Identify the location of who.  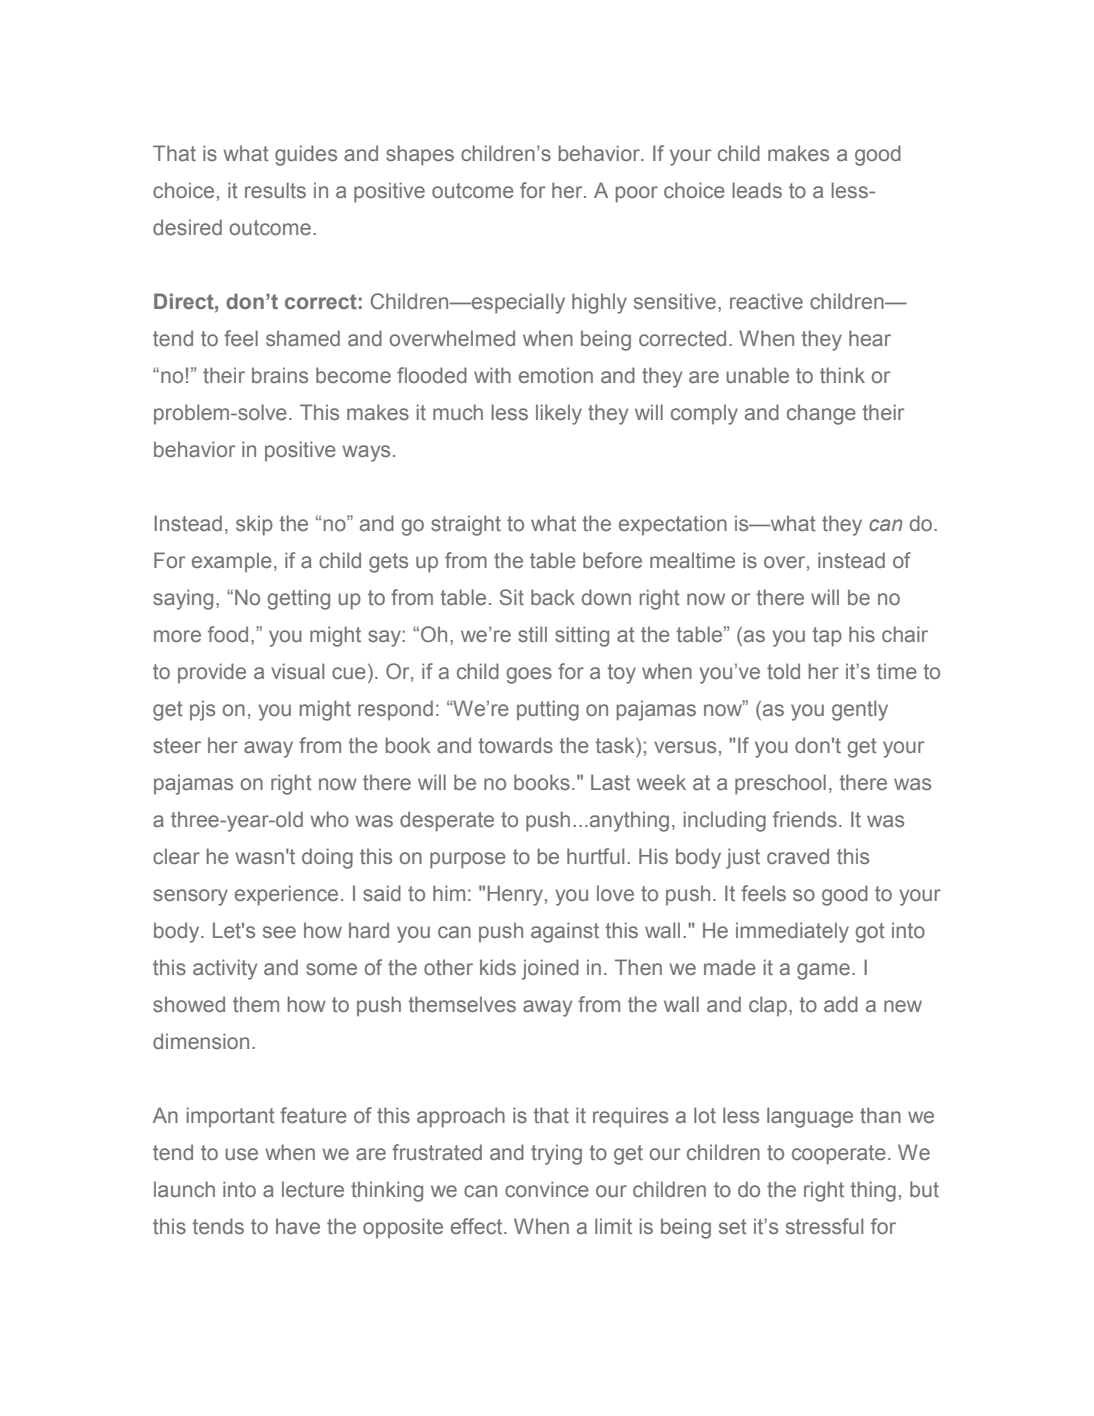
(329, 819).
